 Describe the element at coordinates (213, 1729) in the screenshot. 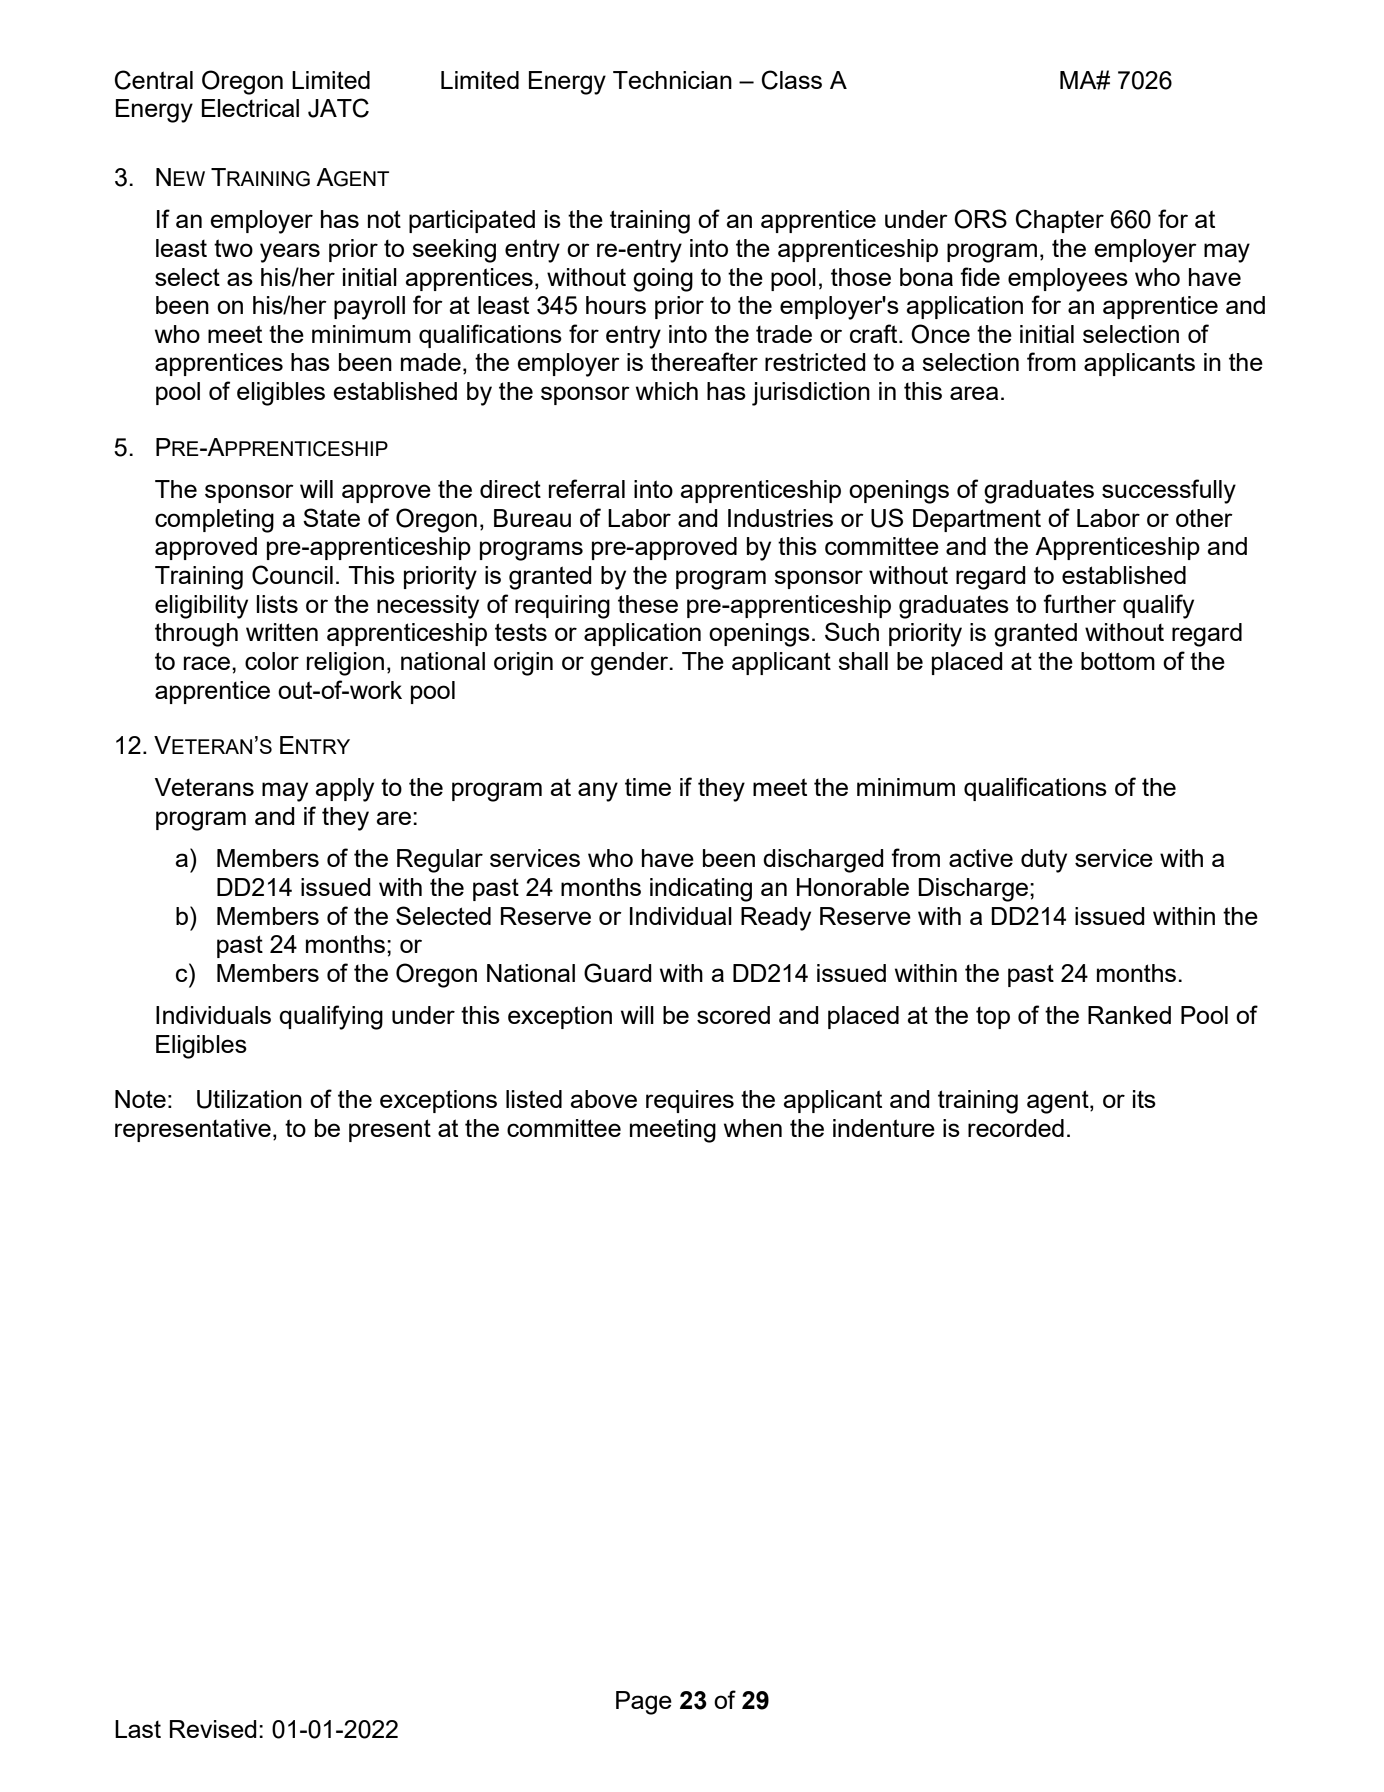

I see `Revised` at that location.
